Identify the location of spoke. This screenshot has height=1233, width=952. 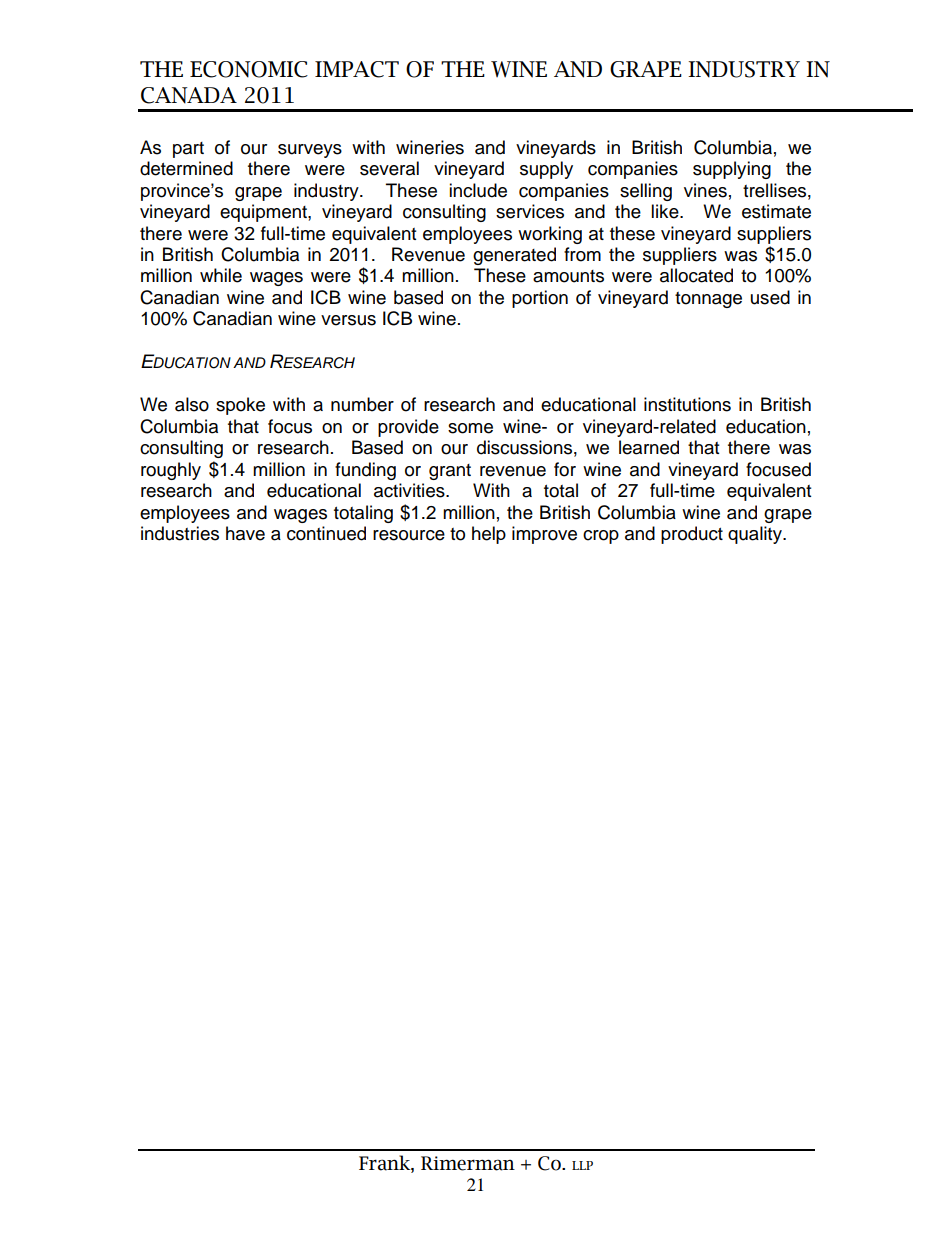
(240, 406).
